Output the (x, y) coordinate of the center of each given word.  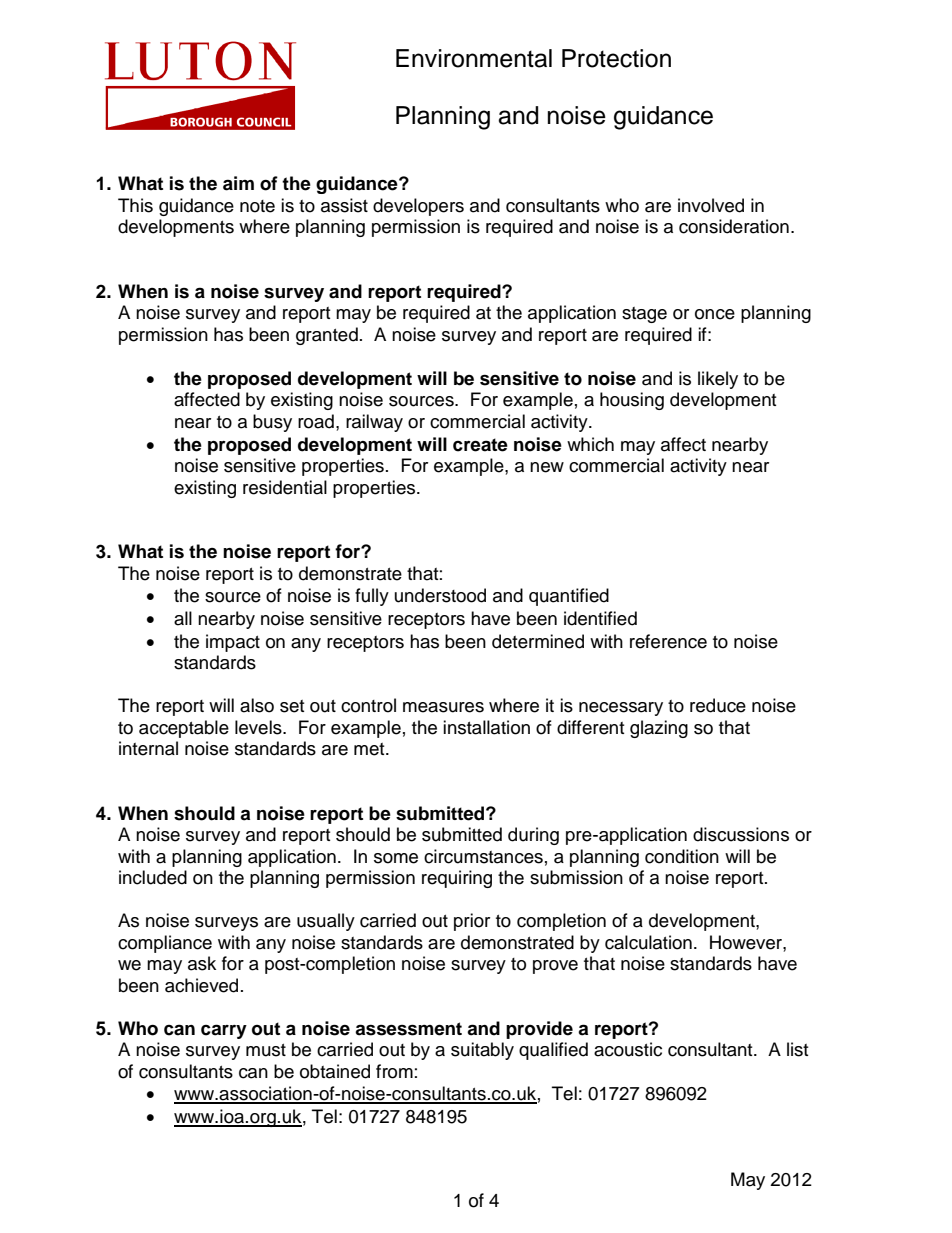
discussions (741, 834)
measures (443, 707)
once (715, 314)
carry (224, 1031)
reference (668, 641)
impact (233, 643)
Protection (616, 58)
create (480, 445)
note (257, 206)
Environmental (474, 58)
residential (285, 487)
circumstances (483, 856)
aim (238, 183)
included (153, 877)
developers (418, 207)
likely (718, 380)
